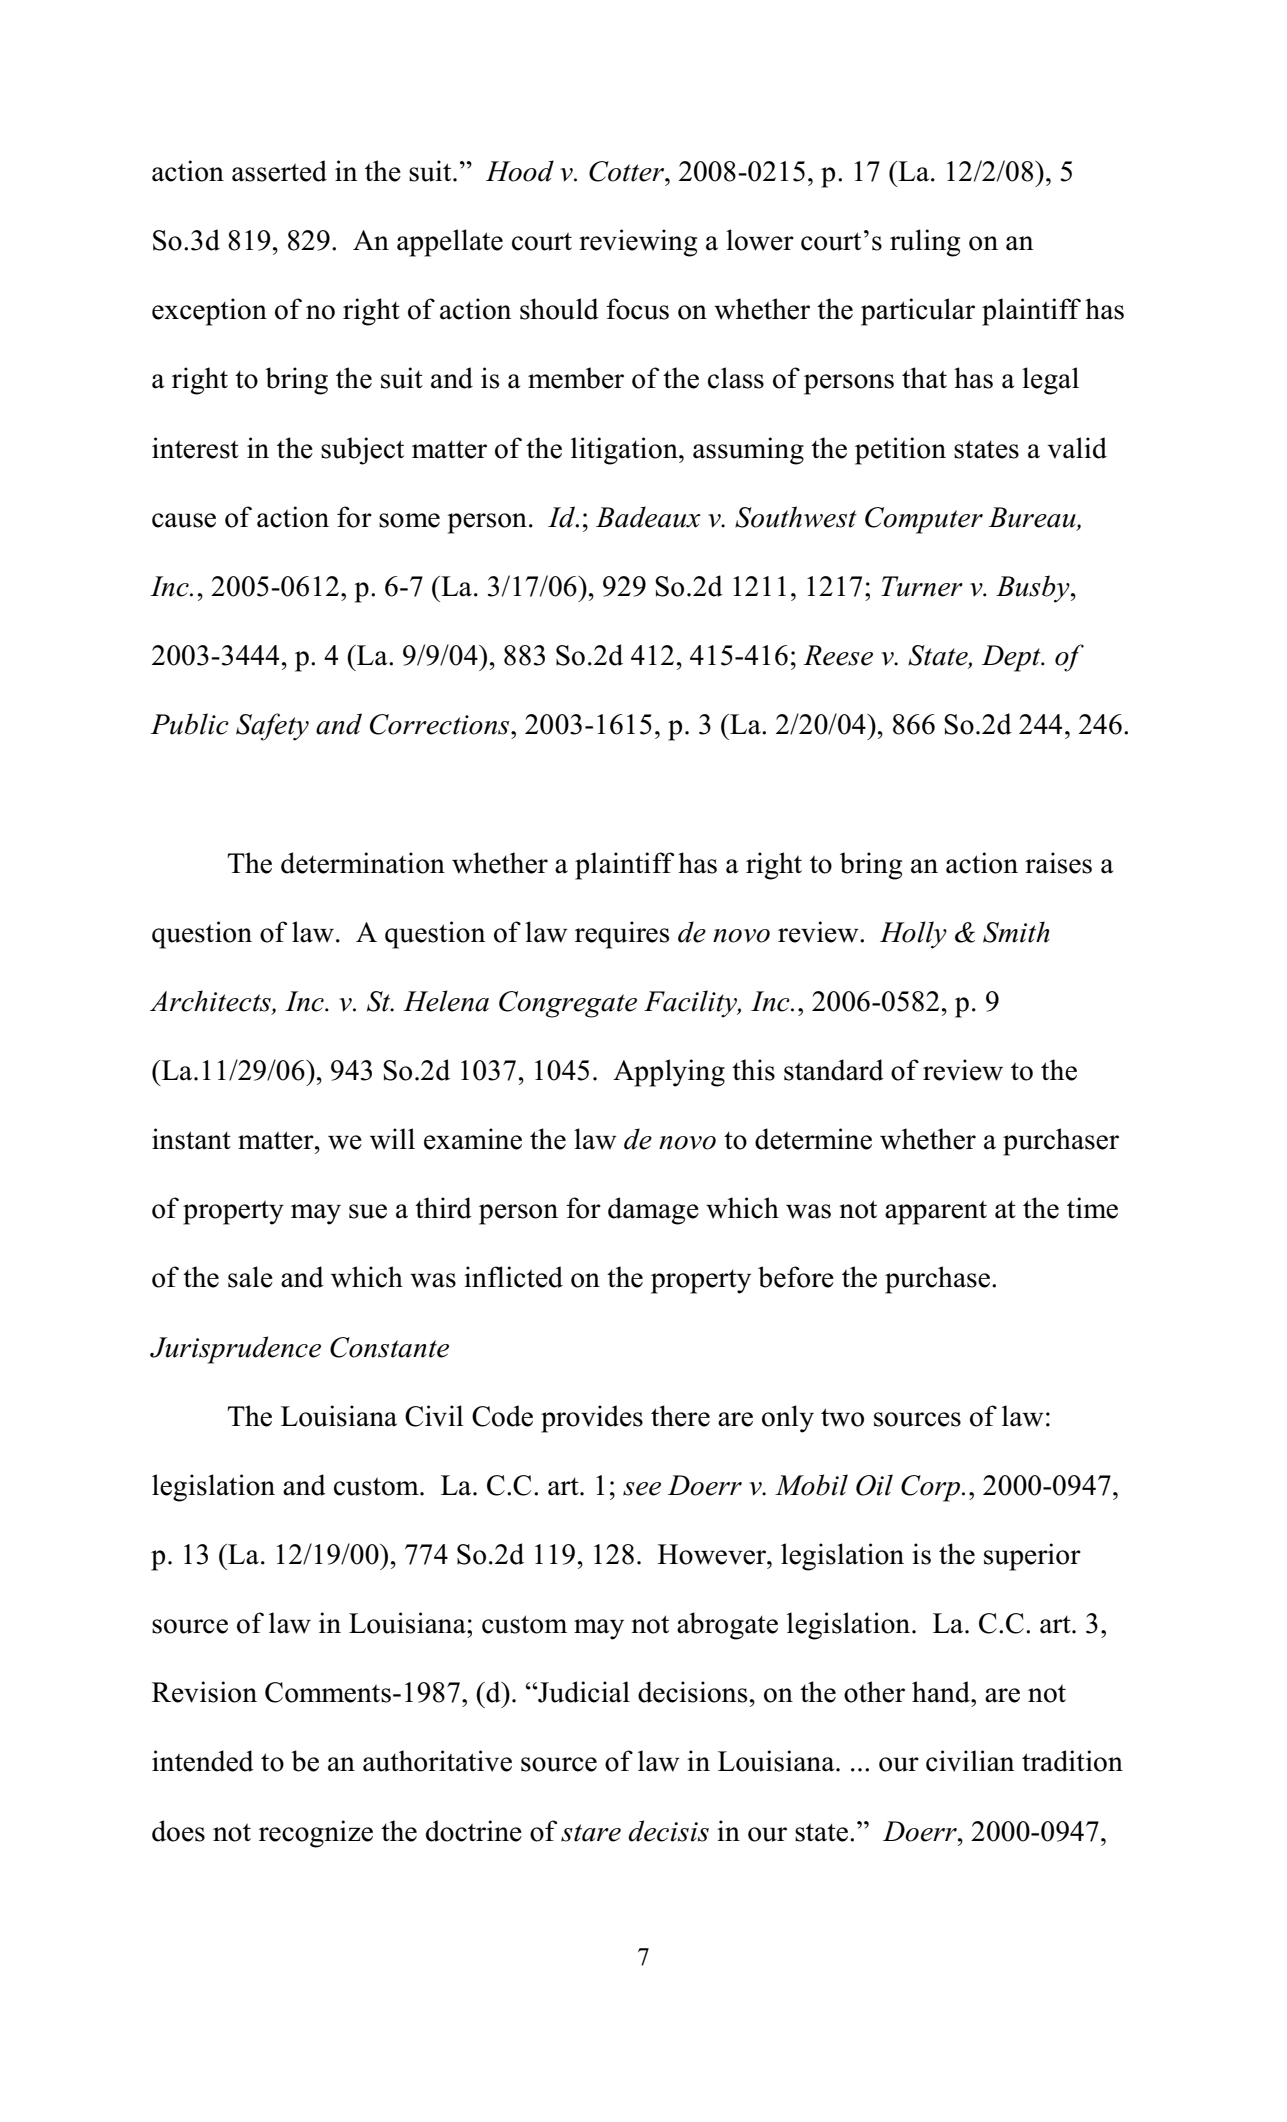 This page has width=1287, height=2122. I want to click on litigation, so click(625, 451).
